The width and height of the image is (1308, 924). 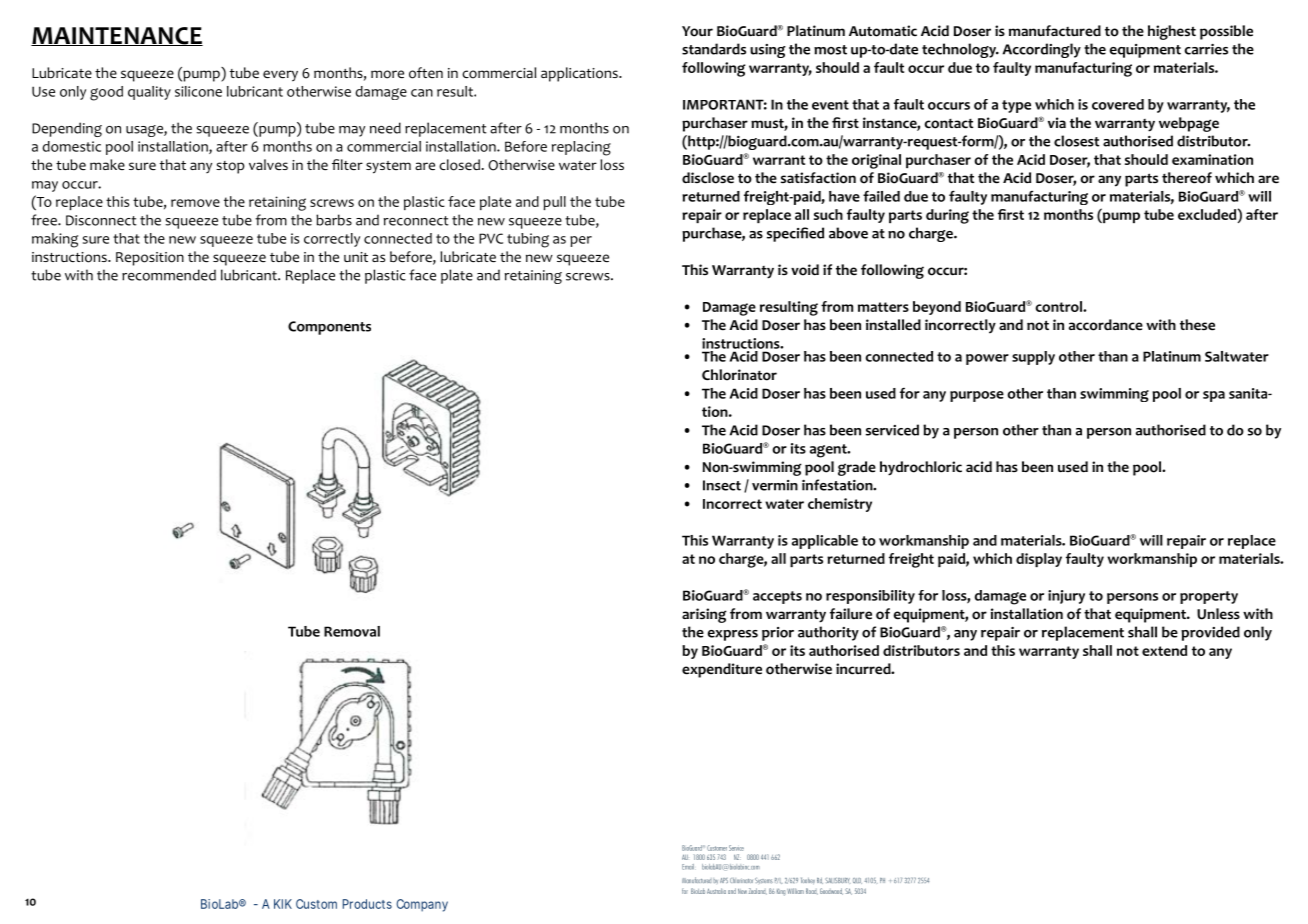 I want to click on Email, so click(x=688, y=867).
